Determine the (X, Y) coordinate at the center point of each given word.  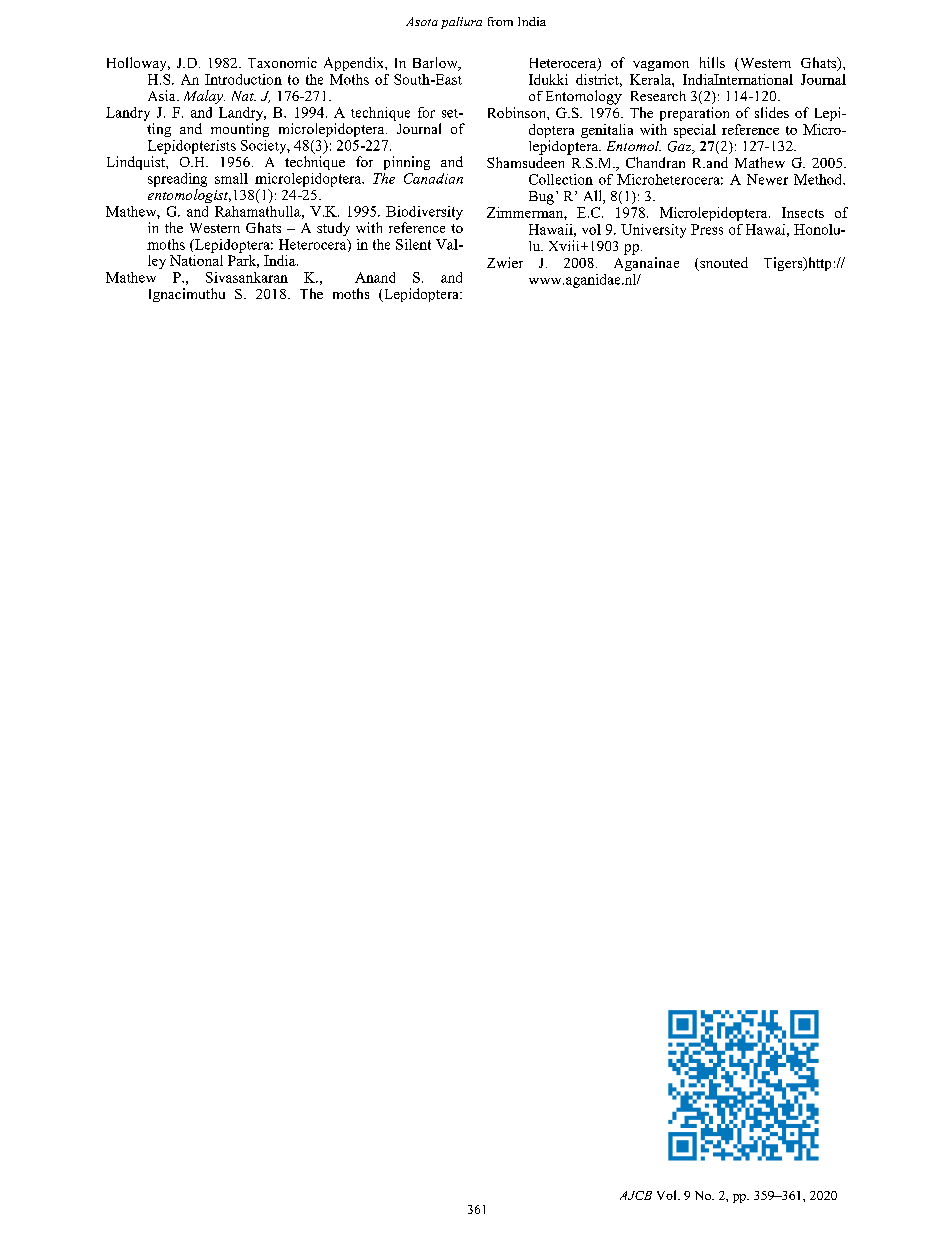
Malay (204, 97)
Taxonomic (282, 62)
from (500, 21)
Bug (541, 198)
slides (772, 112)
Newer (767, 179)
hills (712, 62)
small (231, 178)
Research (658, 96)
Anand (375, 277)
